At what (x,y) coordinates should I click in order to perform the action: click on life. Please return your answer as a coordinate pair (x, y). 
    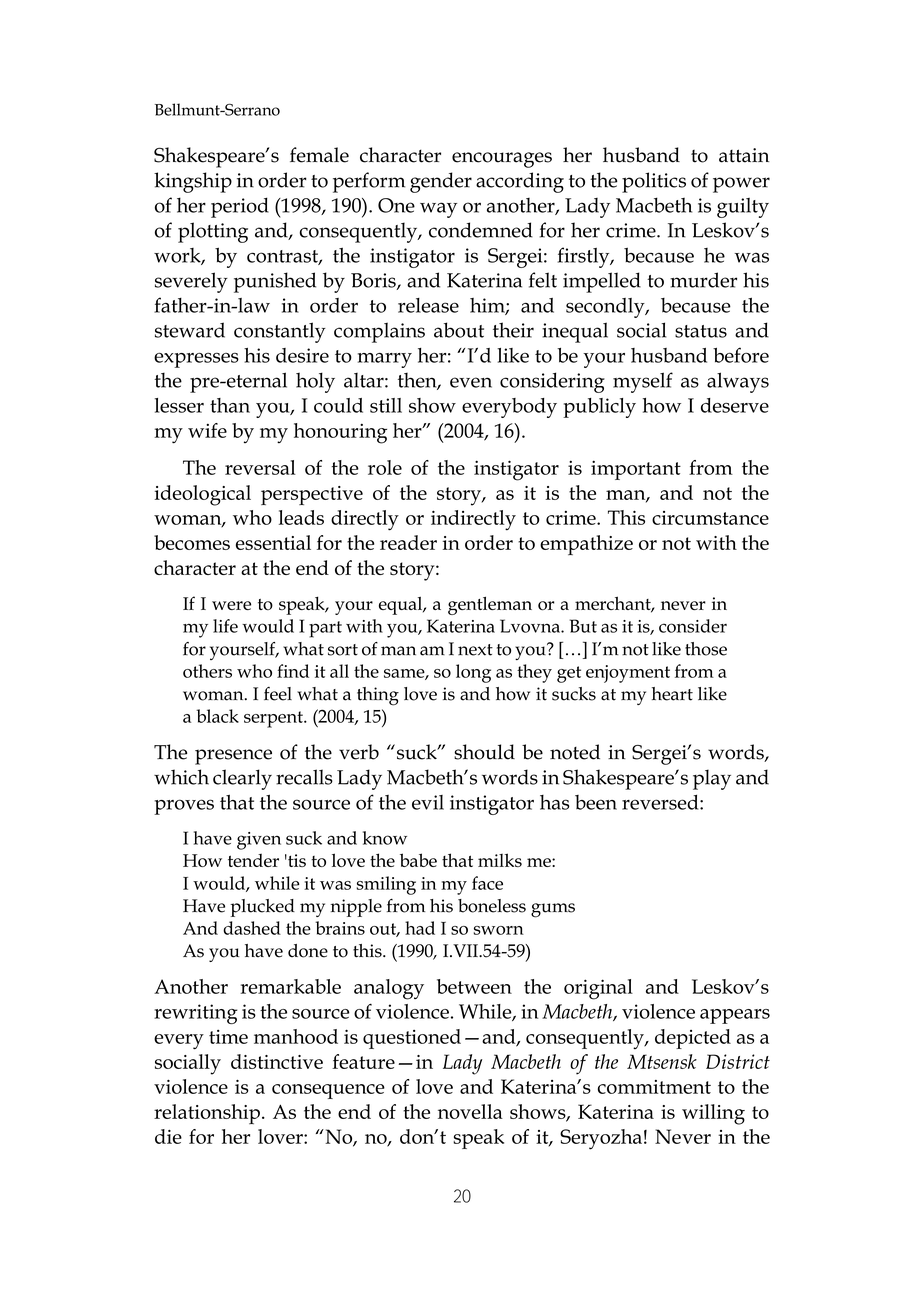
    Looking at the image, I should click on (225, 626).
